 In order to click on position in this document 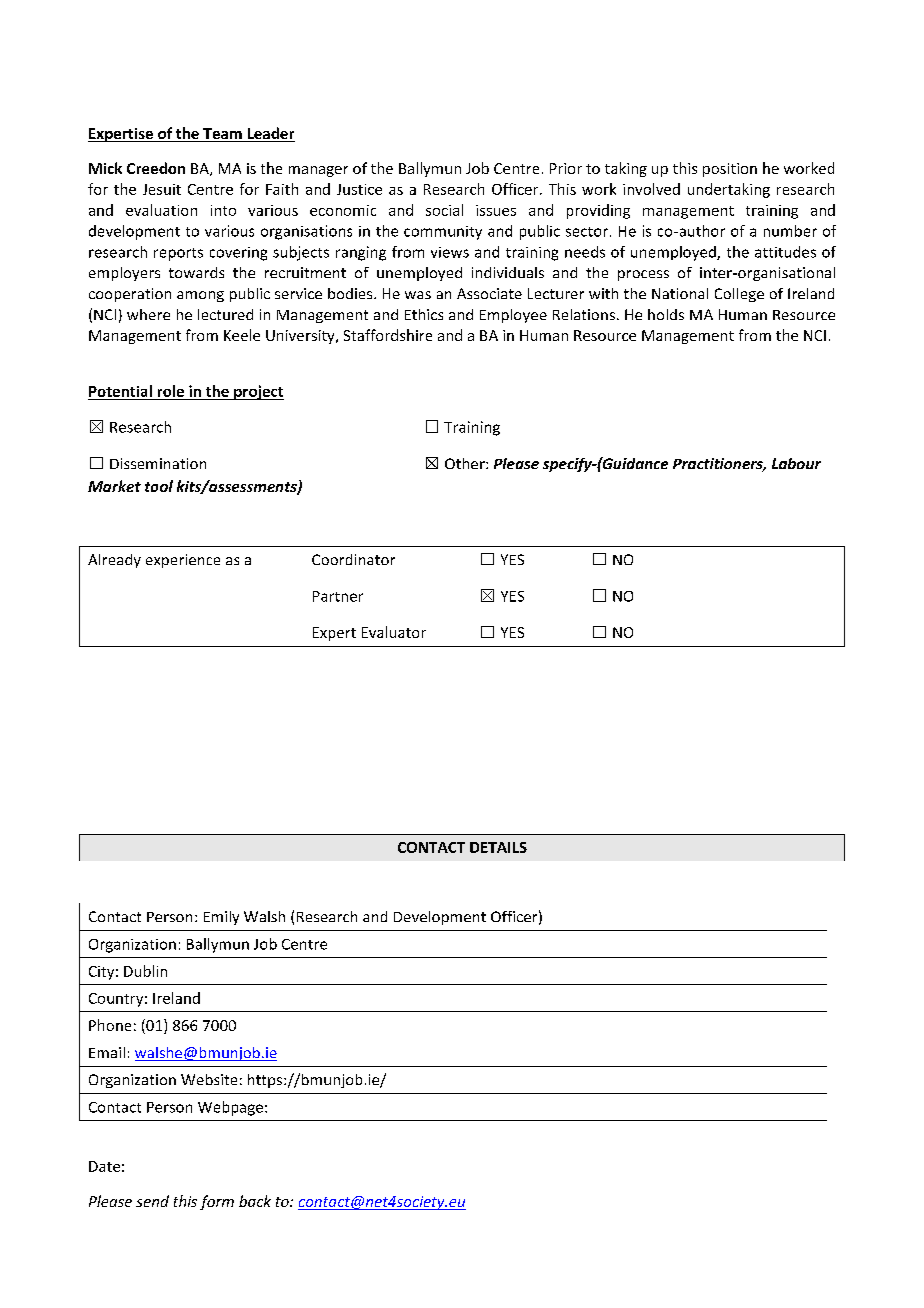, I will do `click(730, 170)`.
